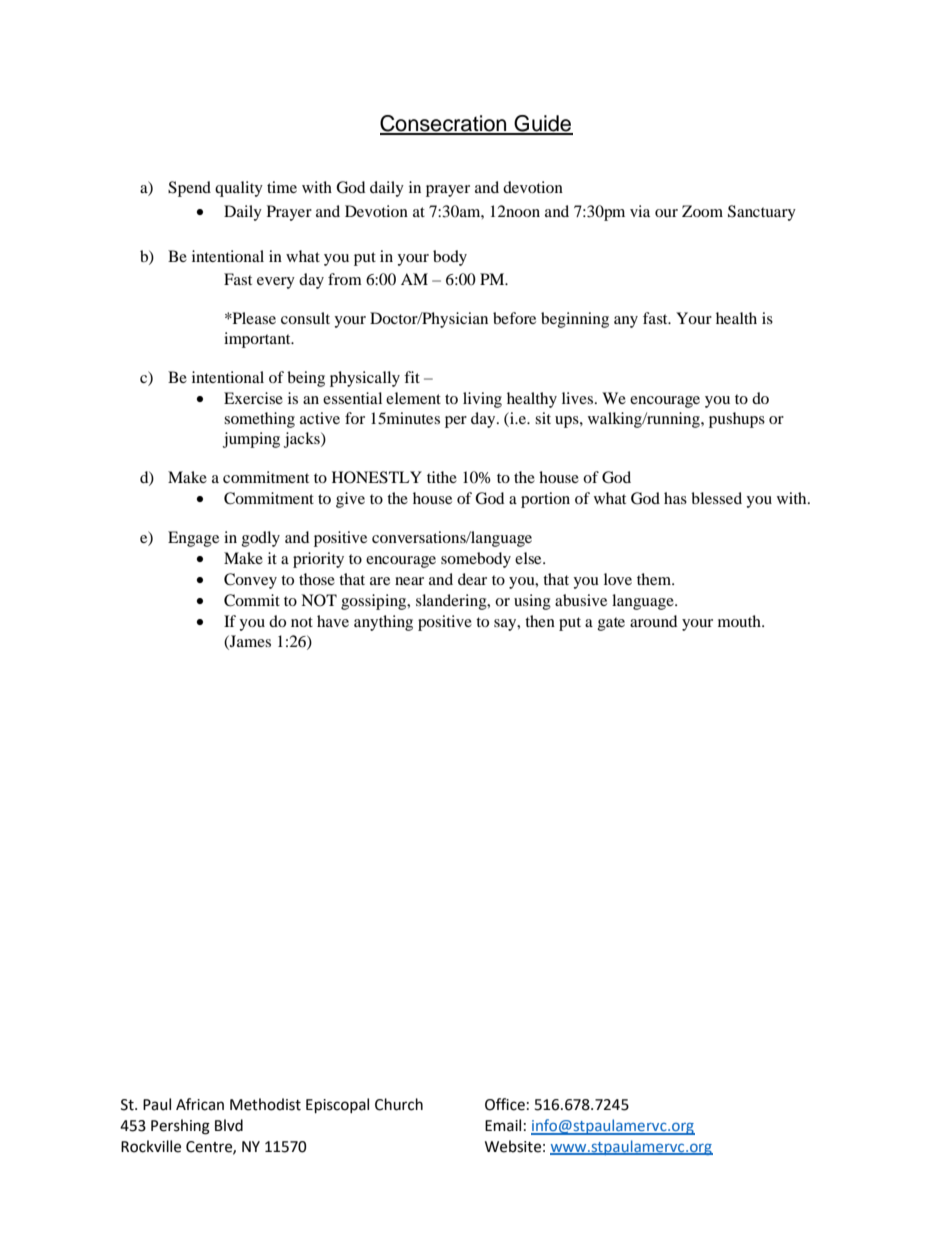 The width and height of the screenshot is (952, 1233). Describe the element at coordinates (653, 621) in the screenshot. I see `around` at that location.
